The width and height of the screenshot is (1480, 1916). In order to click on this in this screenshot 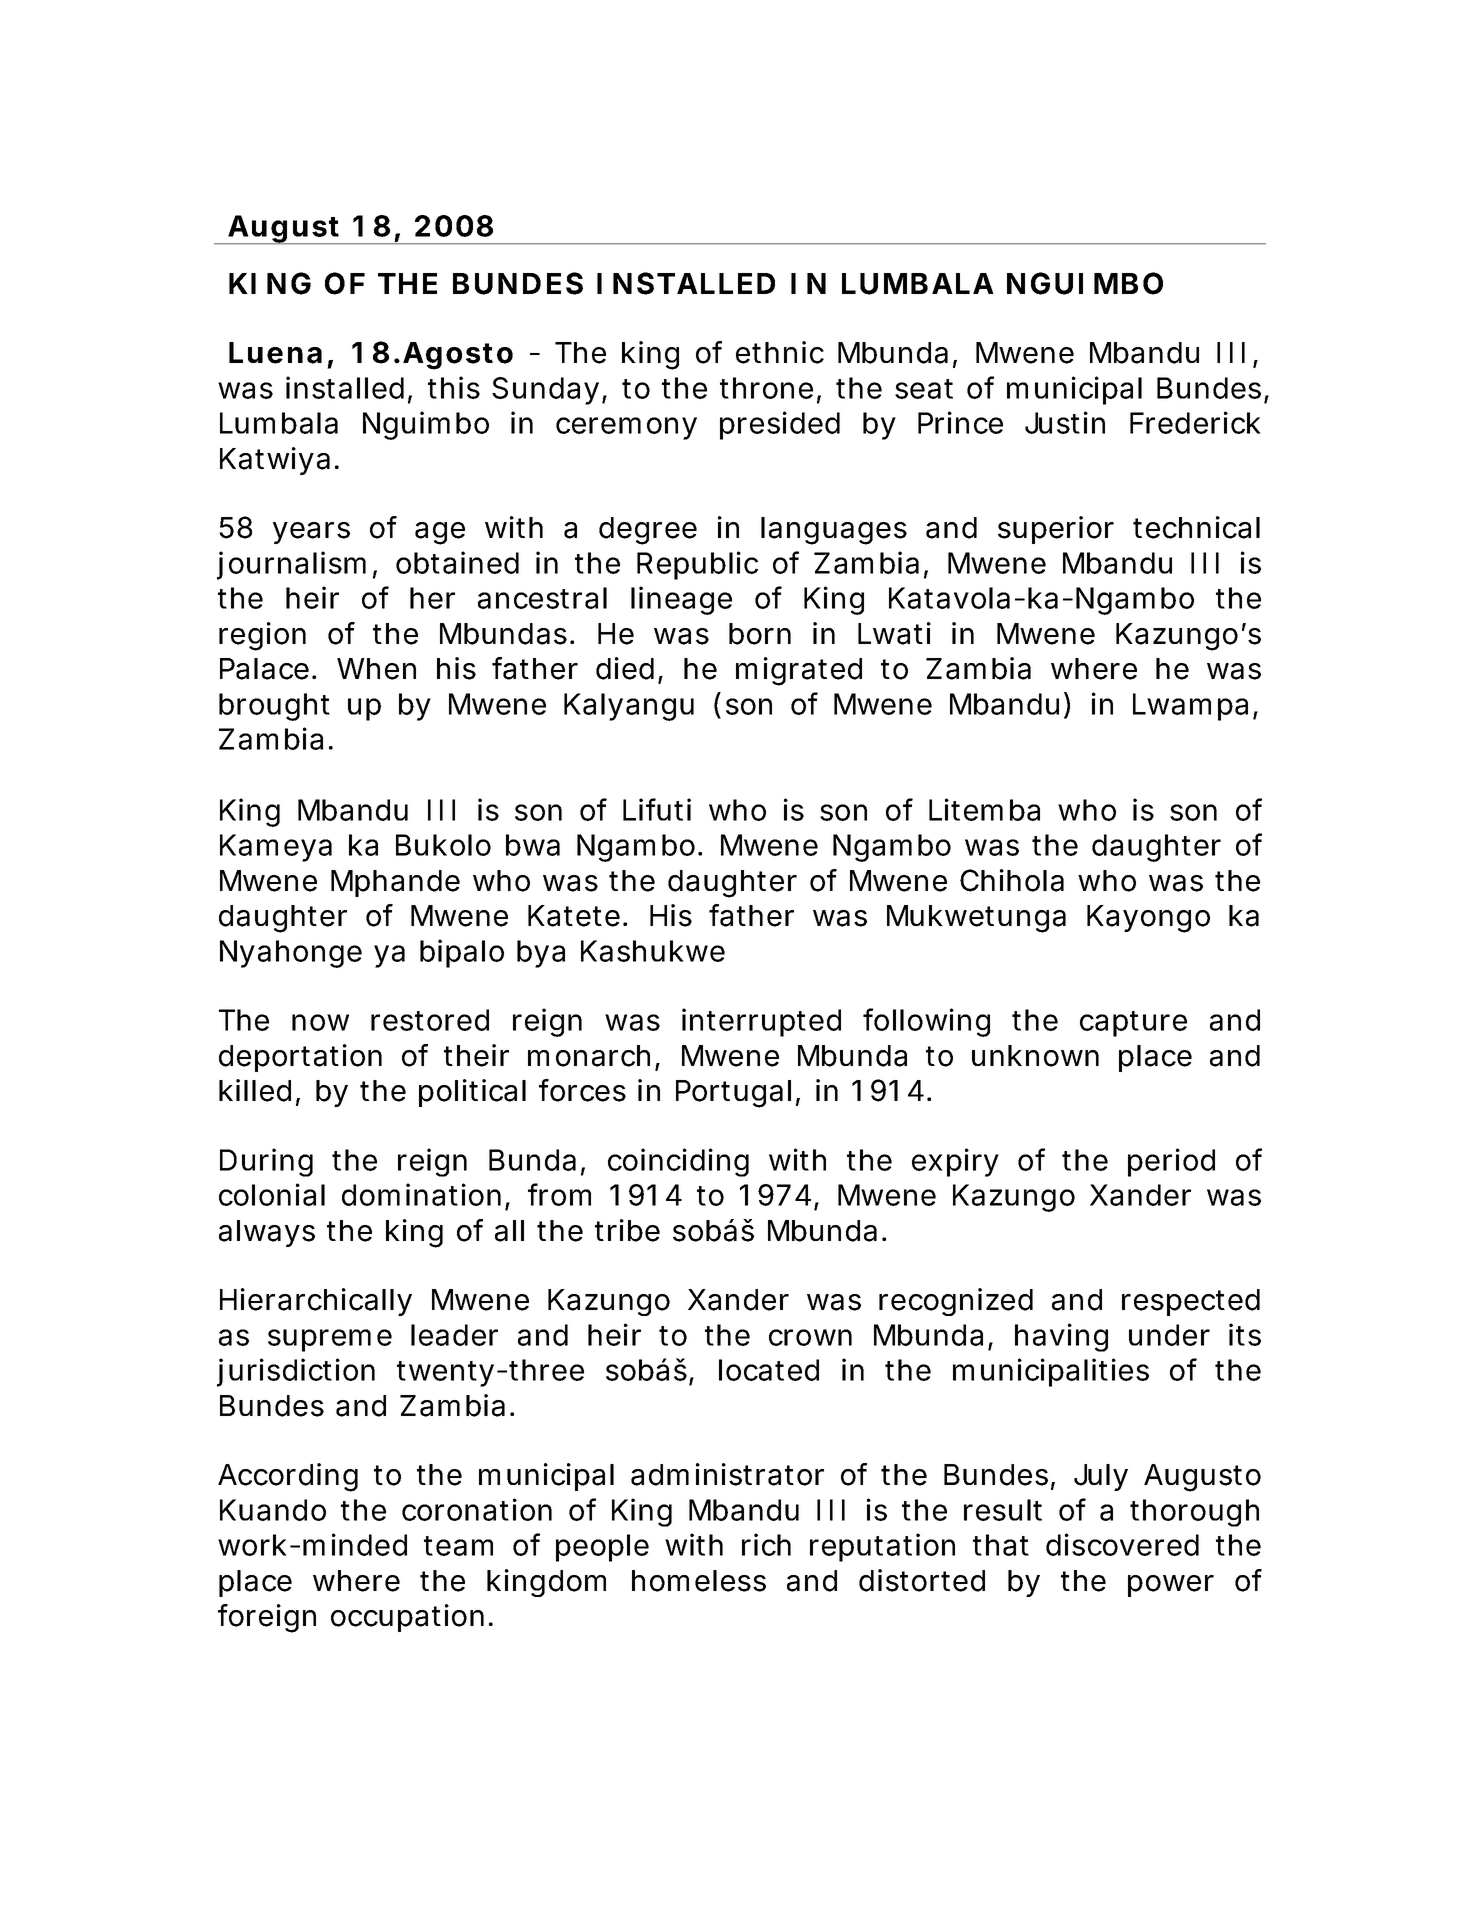, I will do `click(454, 387)`.
